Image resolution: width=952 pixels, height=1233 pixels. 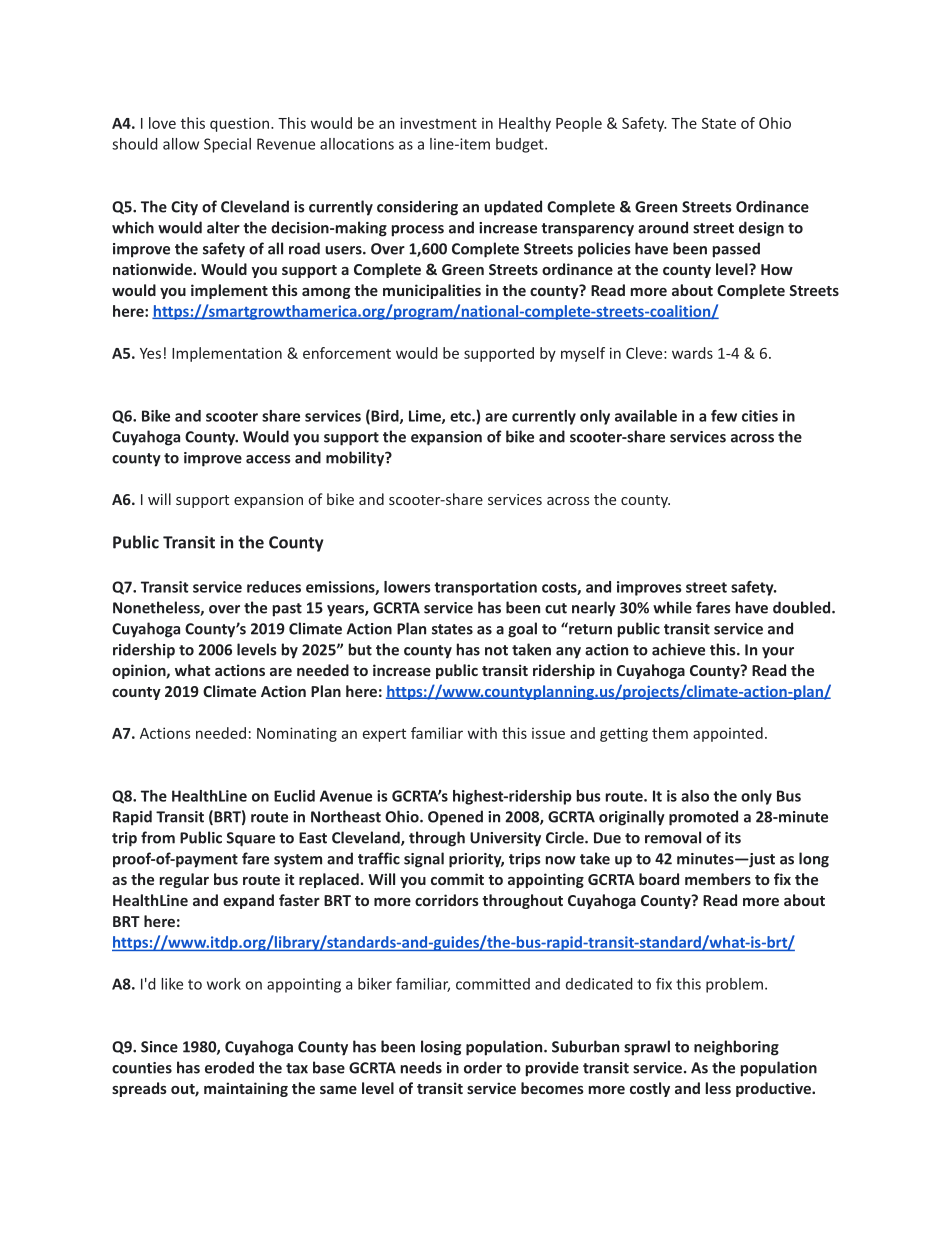 I want to click on design, so click(x=761, y=229).
